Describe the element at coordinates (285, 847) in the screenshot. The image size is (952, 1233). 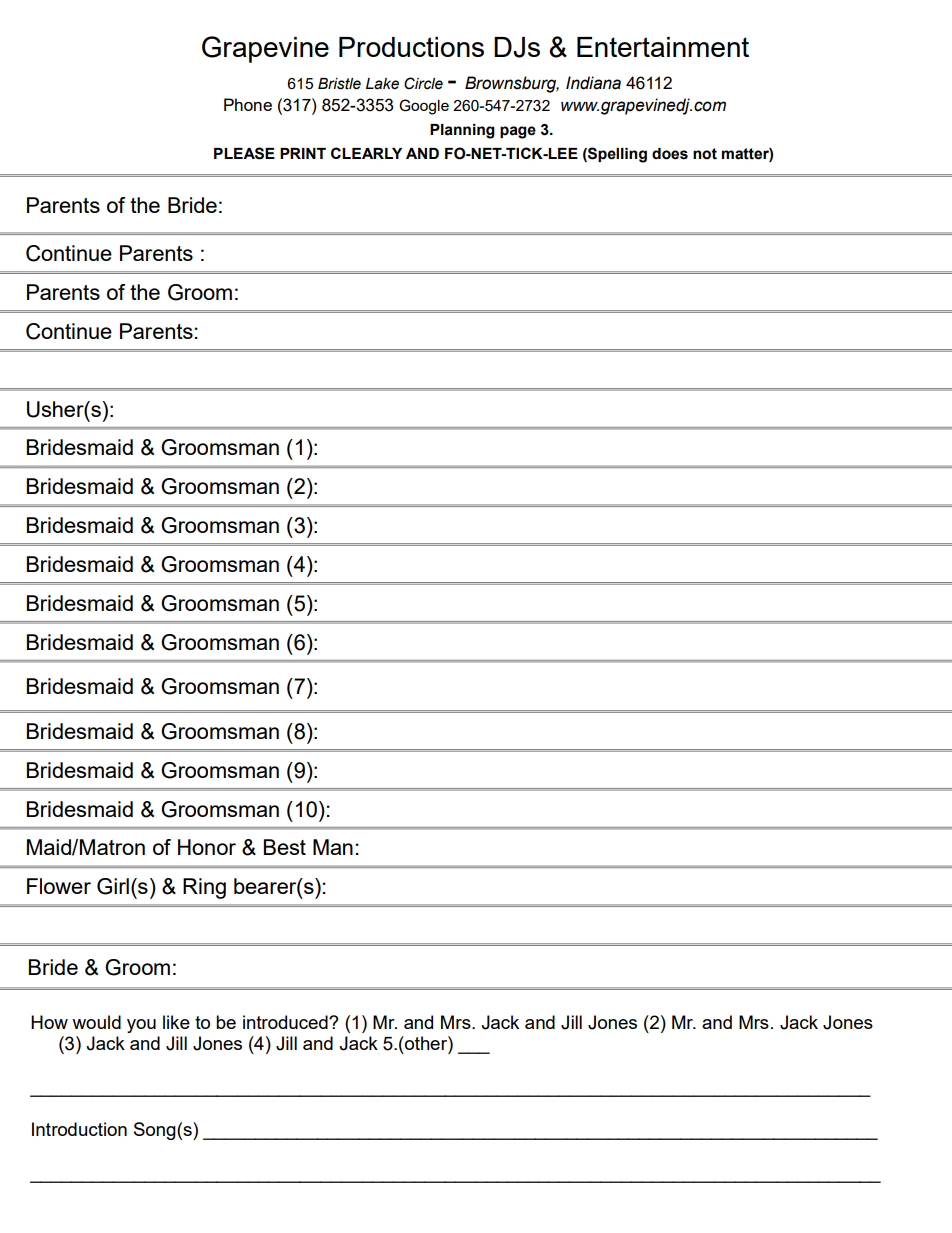
I see `Best` at that location.
